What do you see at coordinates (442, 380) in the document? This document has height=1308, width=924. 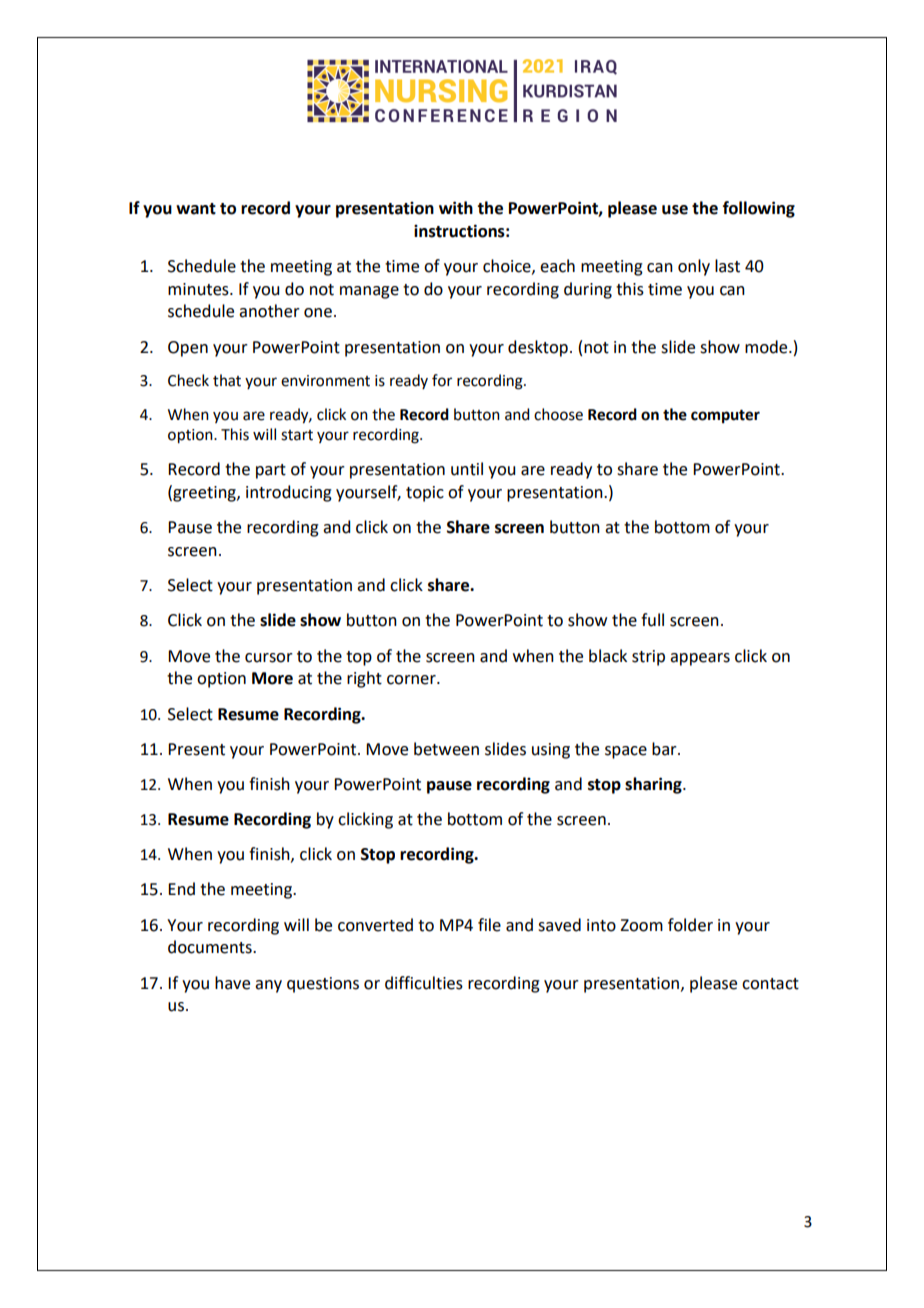 I see `for` at bounding box center [442, 380].
